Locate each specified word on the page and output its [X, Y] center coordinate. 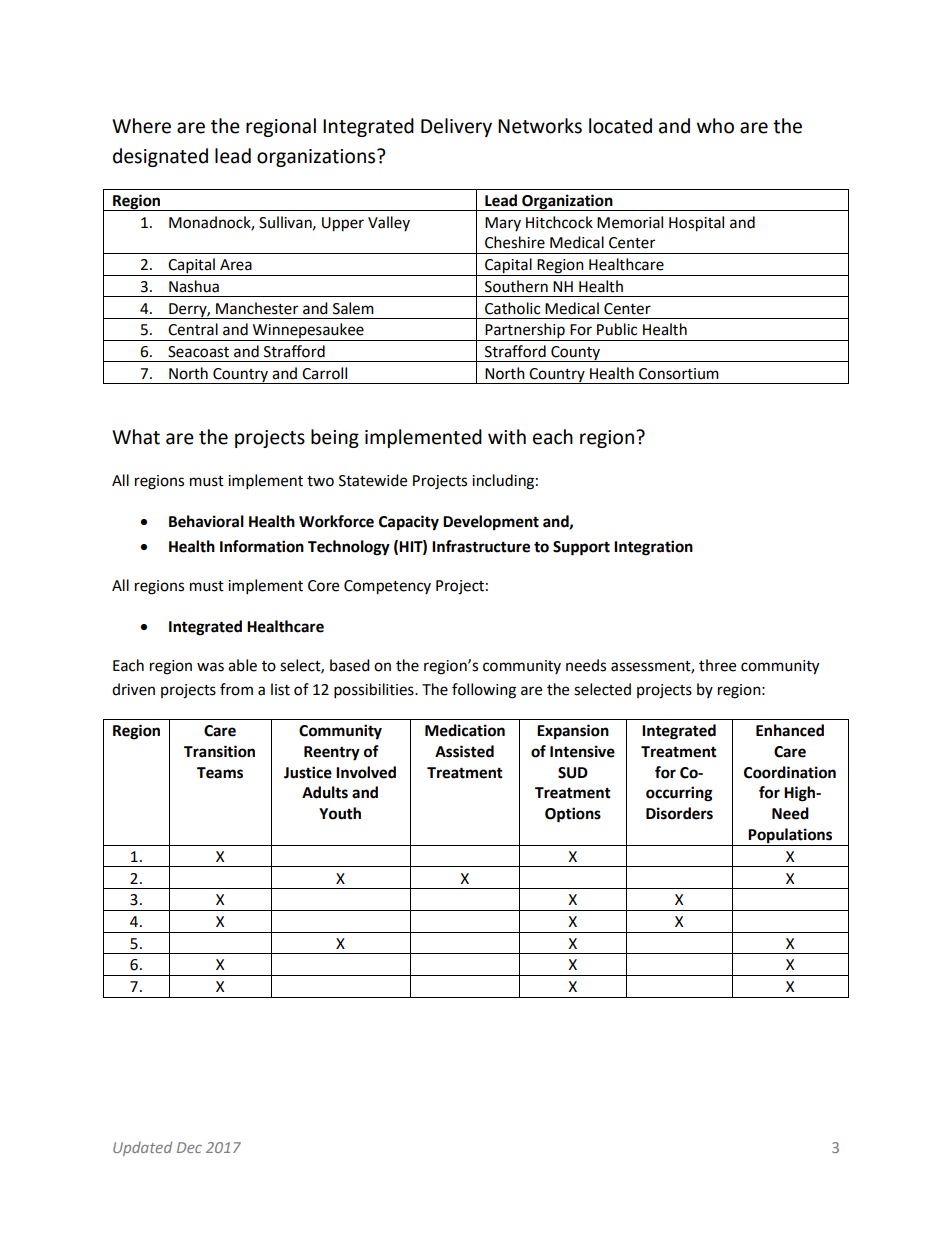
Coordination [790, 772]
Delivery [456, 127]
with [507, 437]
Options [573, 815]
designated [160, 157]
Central [193, 329]
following [484, 691]
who [715, 126]
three [717, 665]
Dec [189, 1147]
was [210, 667]
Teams [220, 773]
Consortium [679, 374]
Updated [142, 1148]
